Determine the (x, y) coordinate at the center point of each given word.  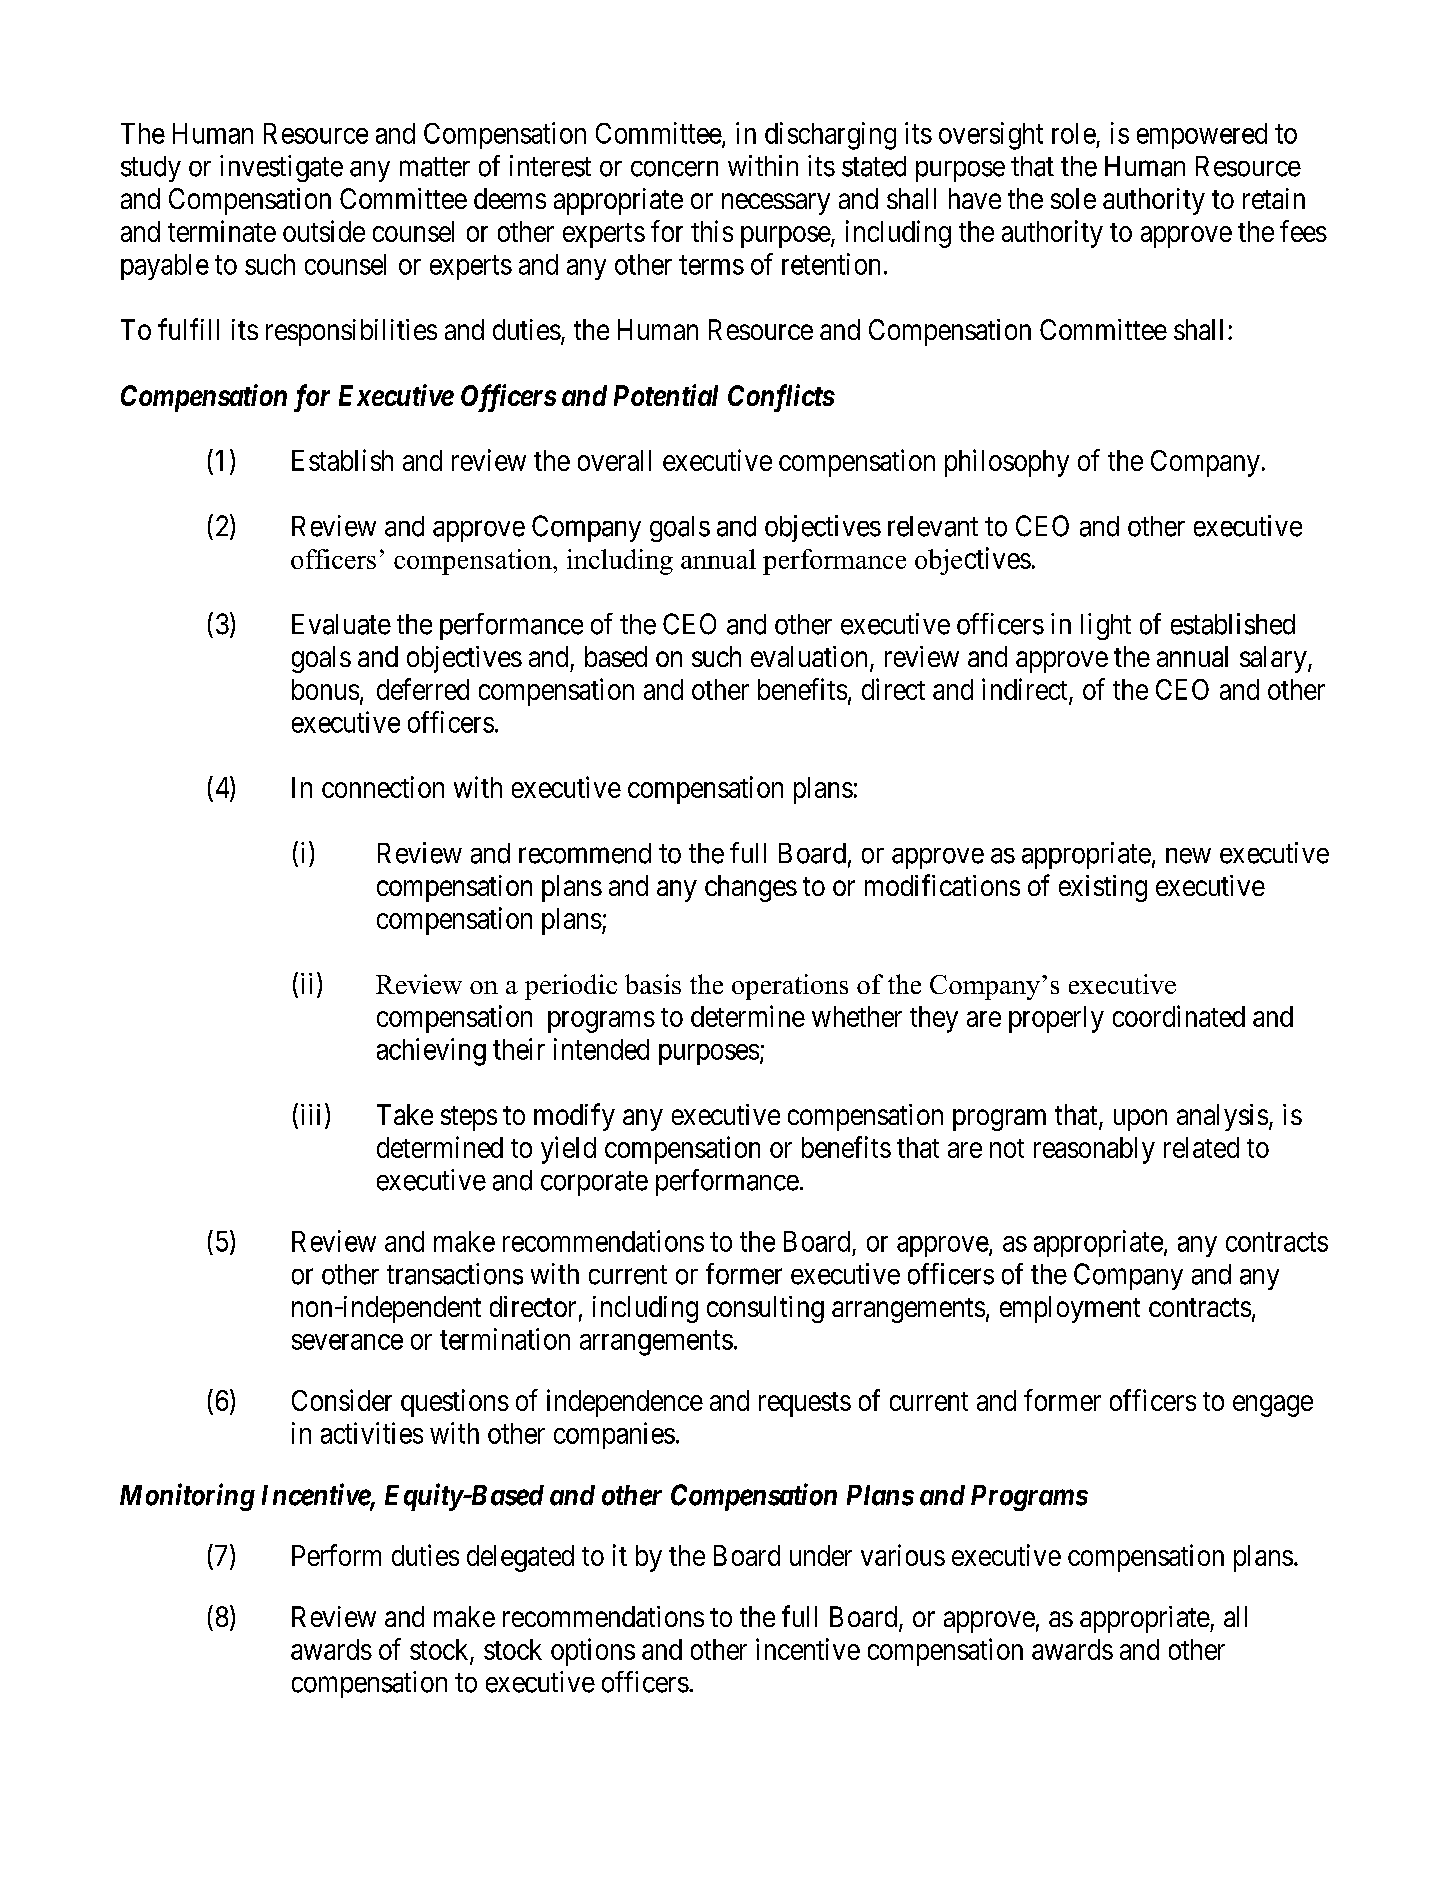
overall (614, 460)
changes (751, 888)
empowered (1202, 136)
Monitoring (187, 1497)
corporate (594, 1183)
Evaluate (341, 624)
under (821, 1555)
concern (674, 169)
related (1201, 1147)
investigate (281, 168)
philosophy (1007, 463)
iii (310, 1114)
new (1188, 856)
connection (383, 787)
